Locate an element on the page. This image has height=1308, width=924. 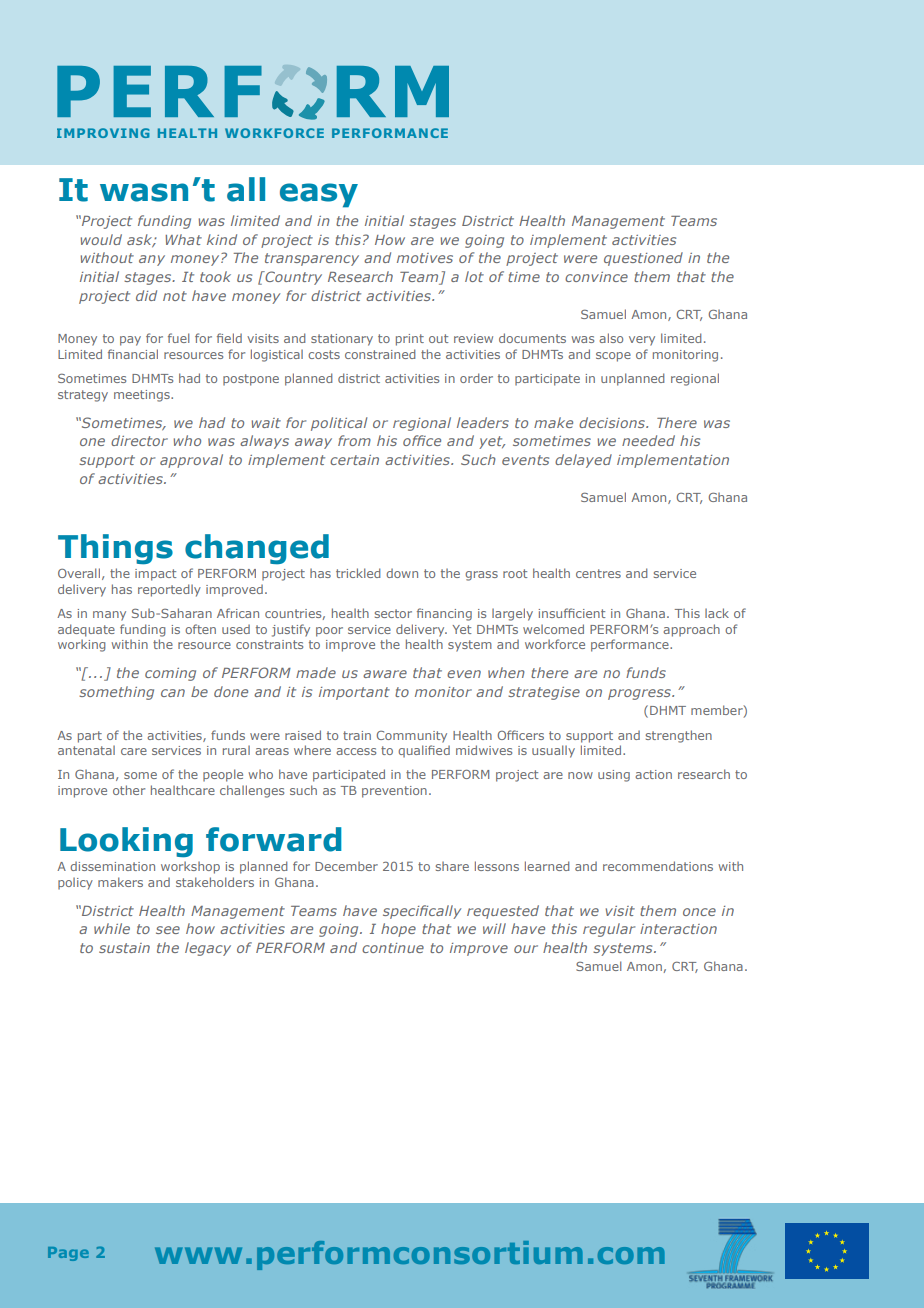
IMPROVING is located at coordinates (103, 133).
